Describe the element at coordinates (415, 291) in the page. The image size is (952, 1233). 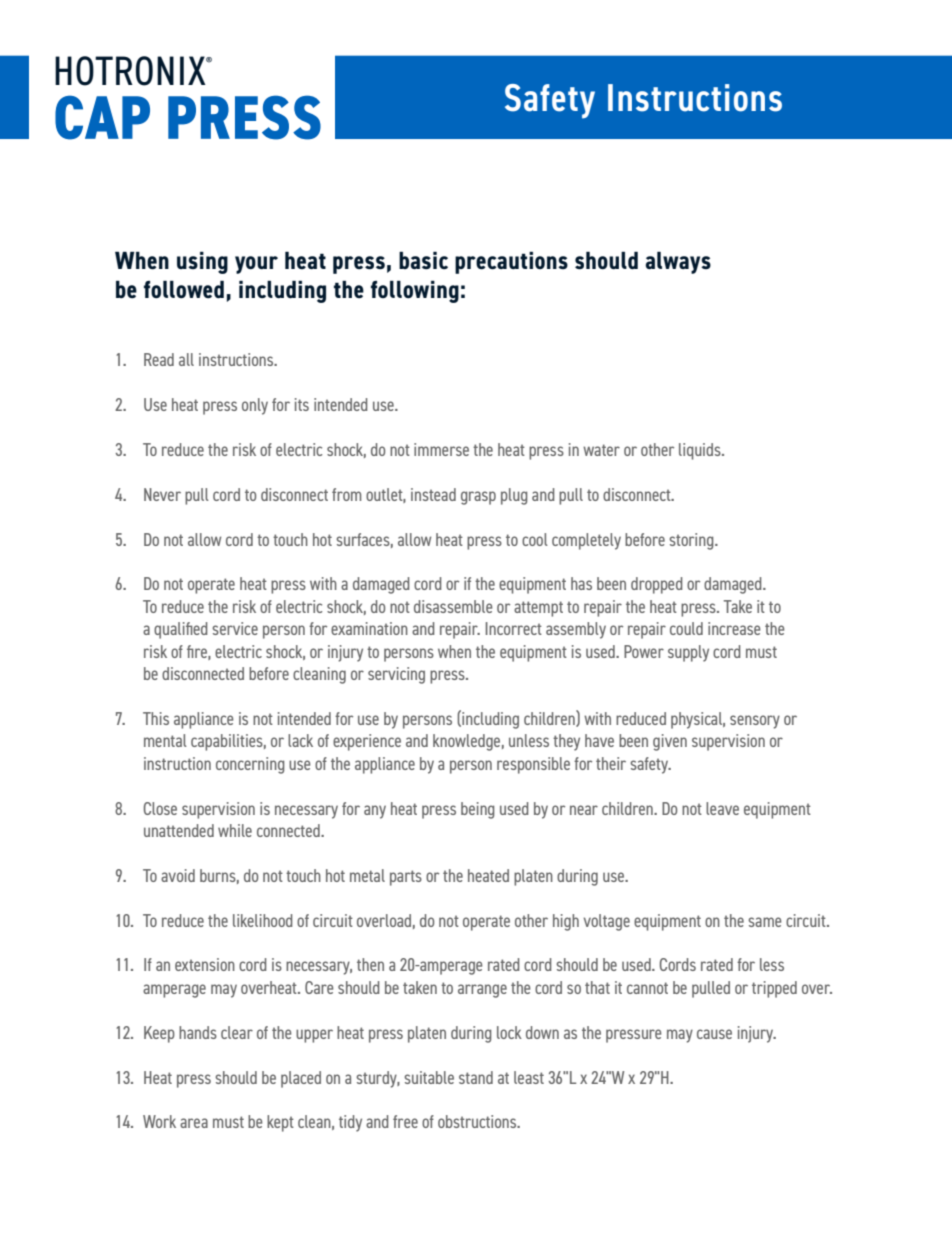
I see `following` at that location.
